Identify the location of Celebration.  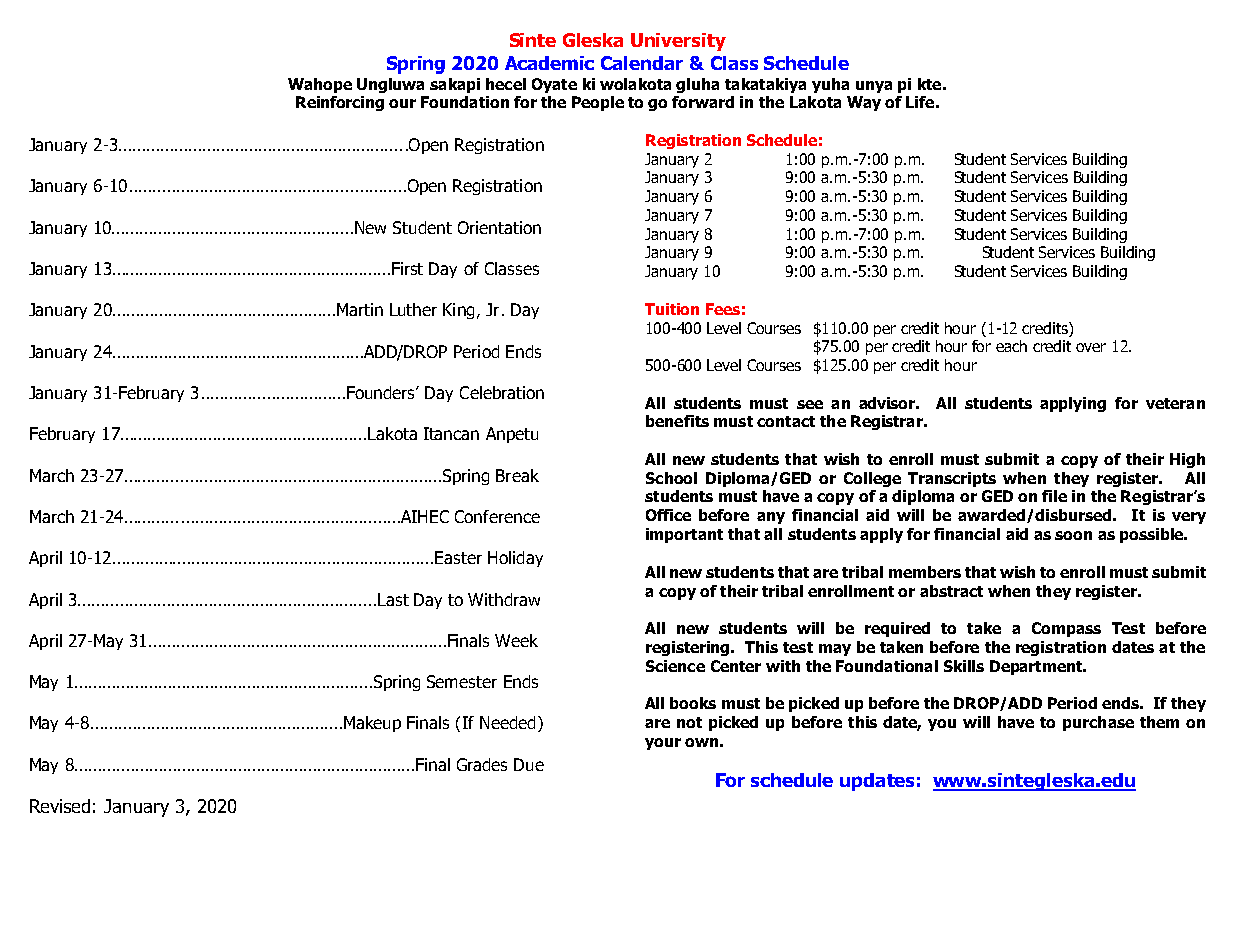
(502, 392).
